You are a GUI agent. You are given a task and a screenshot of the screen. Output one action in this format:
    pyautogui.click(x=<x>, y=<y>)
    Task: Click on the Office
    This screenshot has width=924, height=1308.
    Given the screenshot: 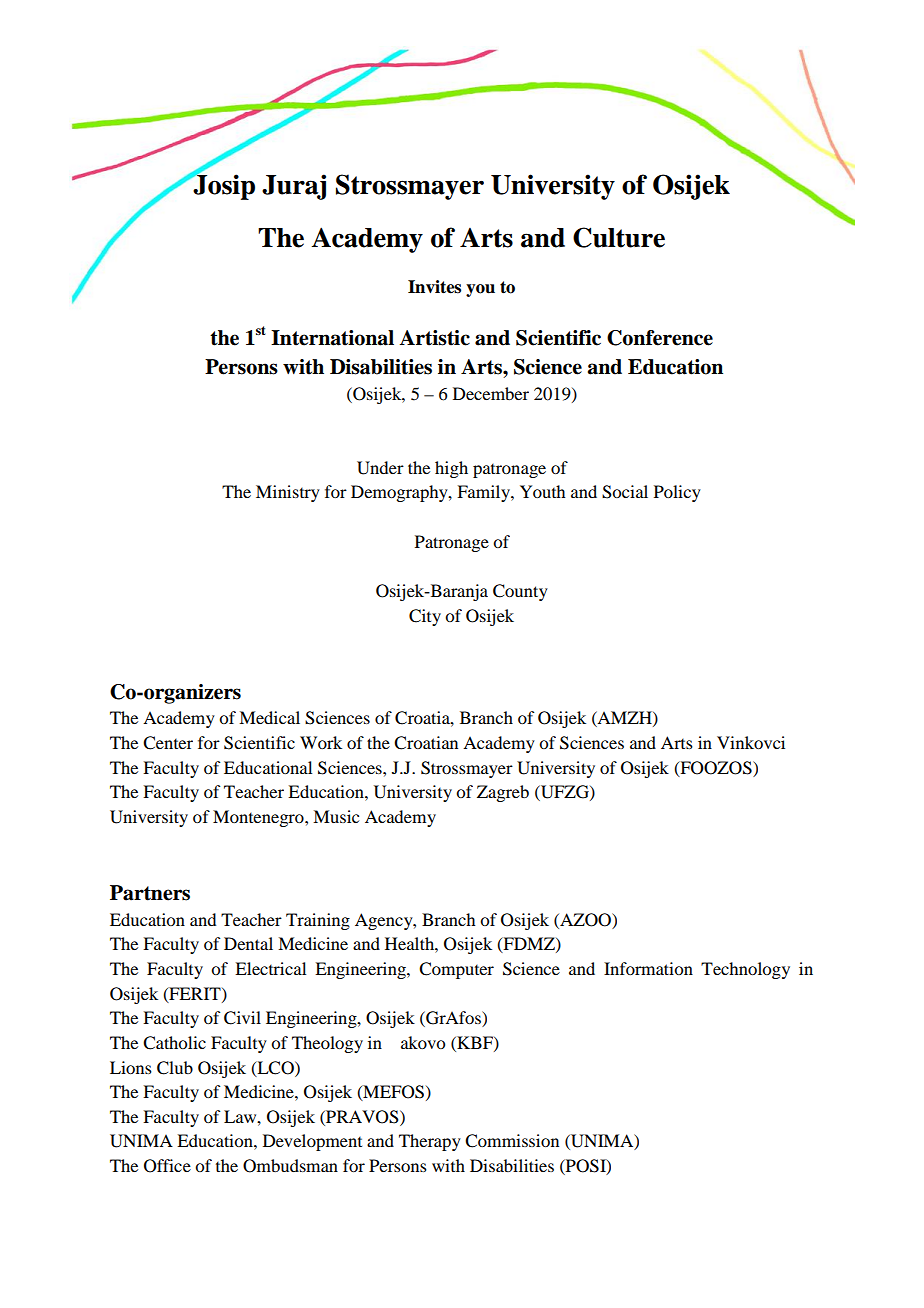 What is the action you would take?
    pyautogui.click(x=167, y=1166)
